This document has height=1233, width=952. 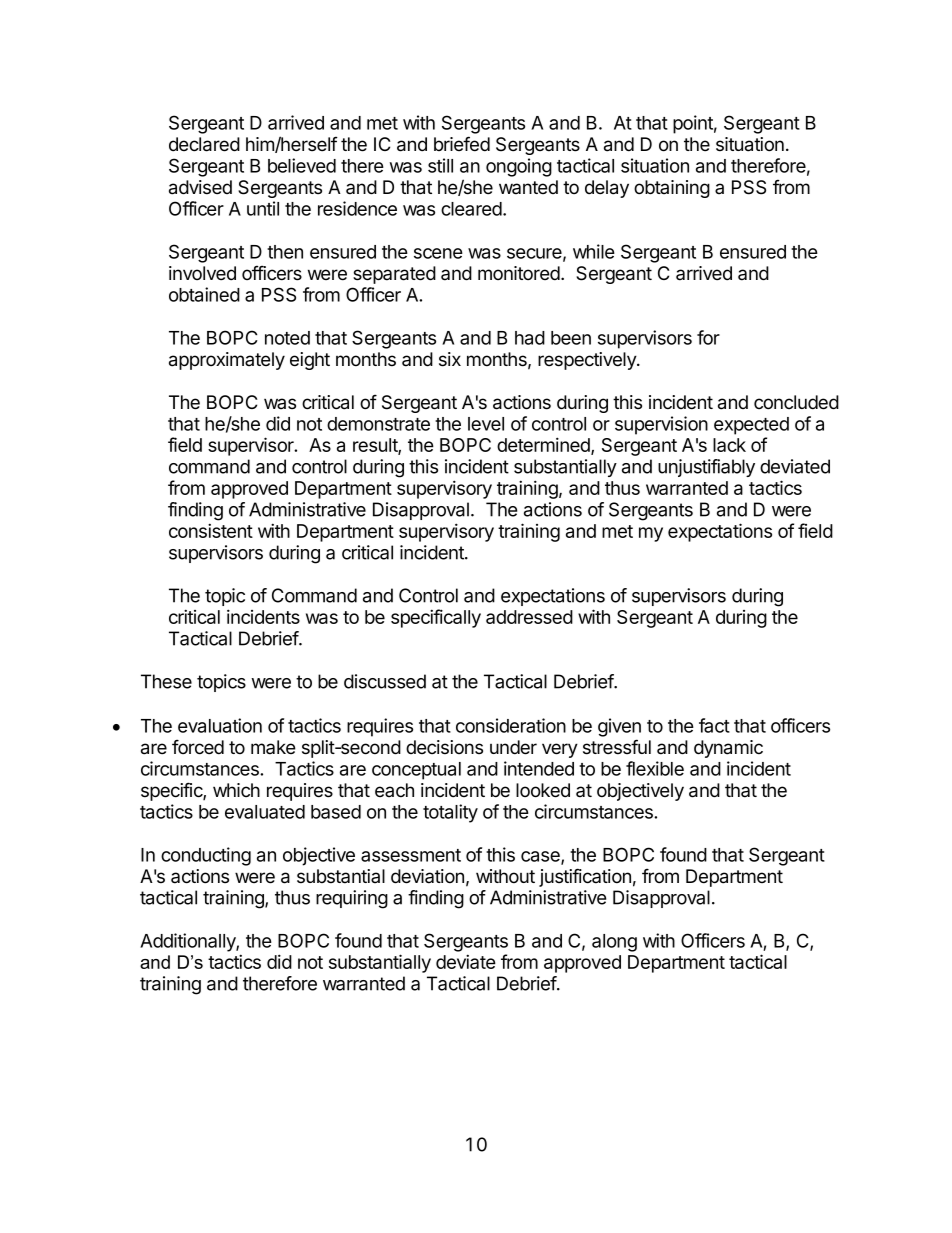 I want to click on advised, so click(x=200, y=187).
